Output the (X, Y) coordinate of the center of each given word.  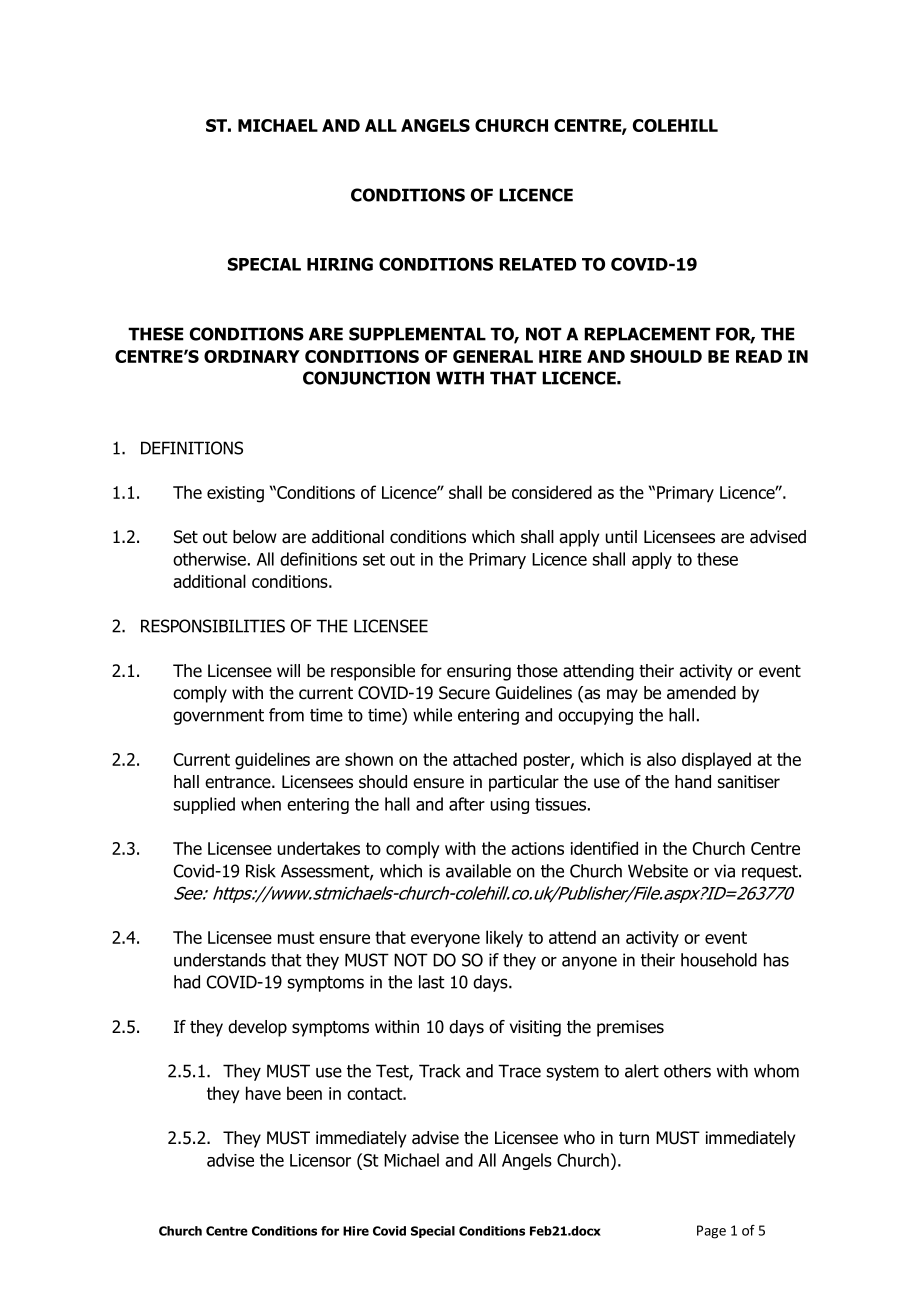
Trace (519, 1071)
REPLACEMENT (647, 334)
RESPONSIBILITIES (213, 626)
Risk (261, 871)
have (263, 1093)
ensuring (479, 672)
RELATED (537, 264)
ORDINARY (252, 356)
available (478, 871)
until (621, 537)
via (724, 871)
